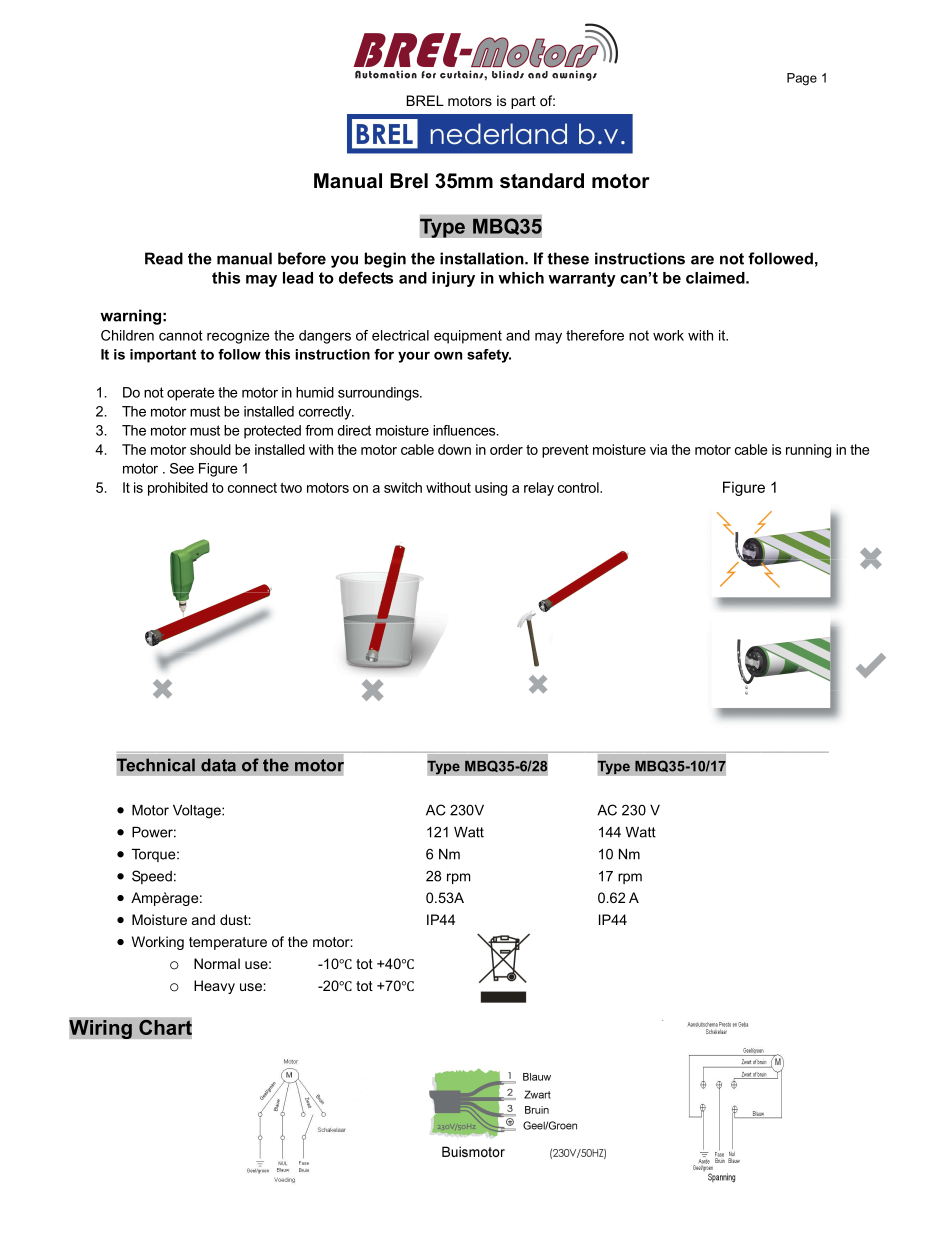  What do you see at coordinates (523, 102) in the image?
I see `part` at bounding box center [523, 102].
